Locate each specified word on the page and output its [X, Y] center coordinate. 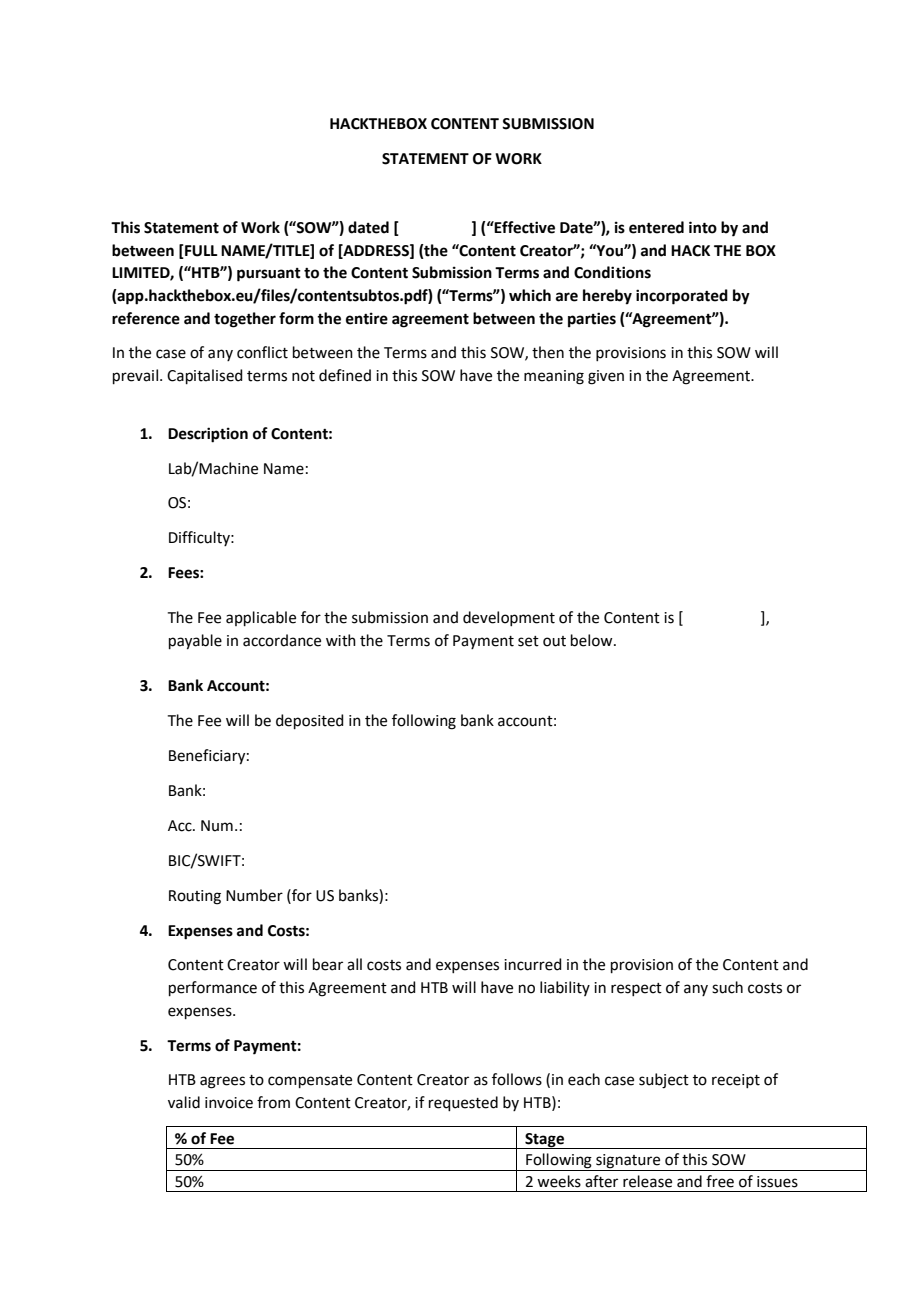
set [528, 641]
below [593, 640]
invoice [229, 1103]
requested [463, 1103]
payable [195, 642]
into [703, 227]
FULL [200, 252]
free [720, 1181]
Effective [524, 227]
